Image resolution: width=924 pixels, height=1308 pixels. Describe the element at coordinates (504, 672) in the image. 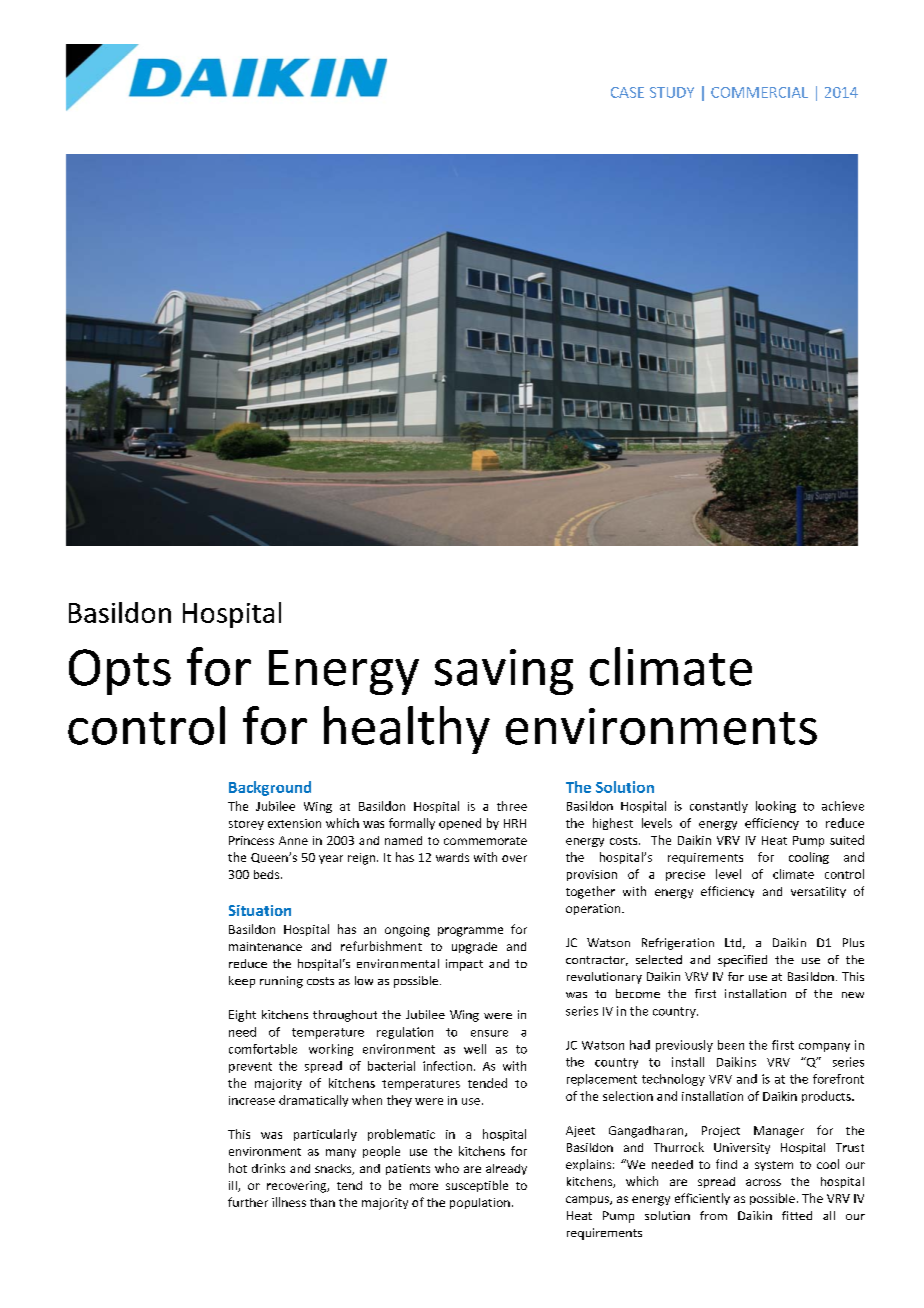

I see `saving` at that location.
